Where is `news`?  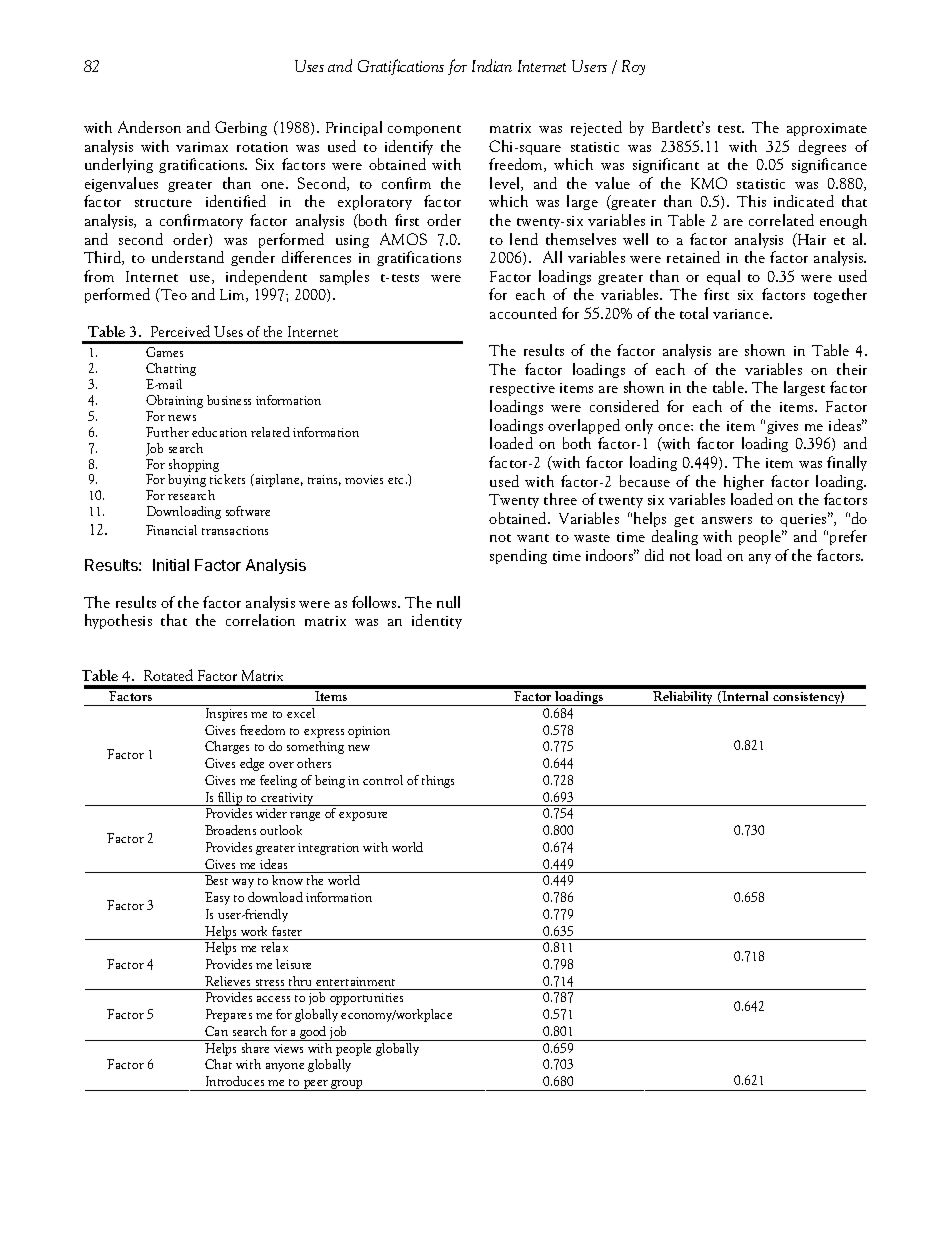
news is located at coordinates (182, 418).
